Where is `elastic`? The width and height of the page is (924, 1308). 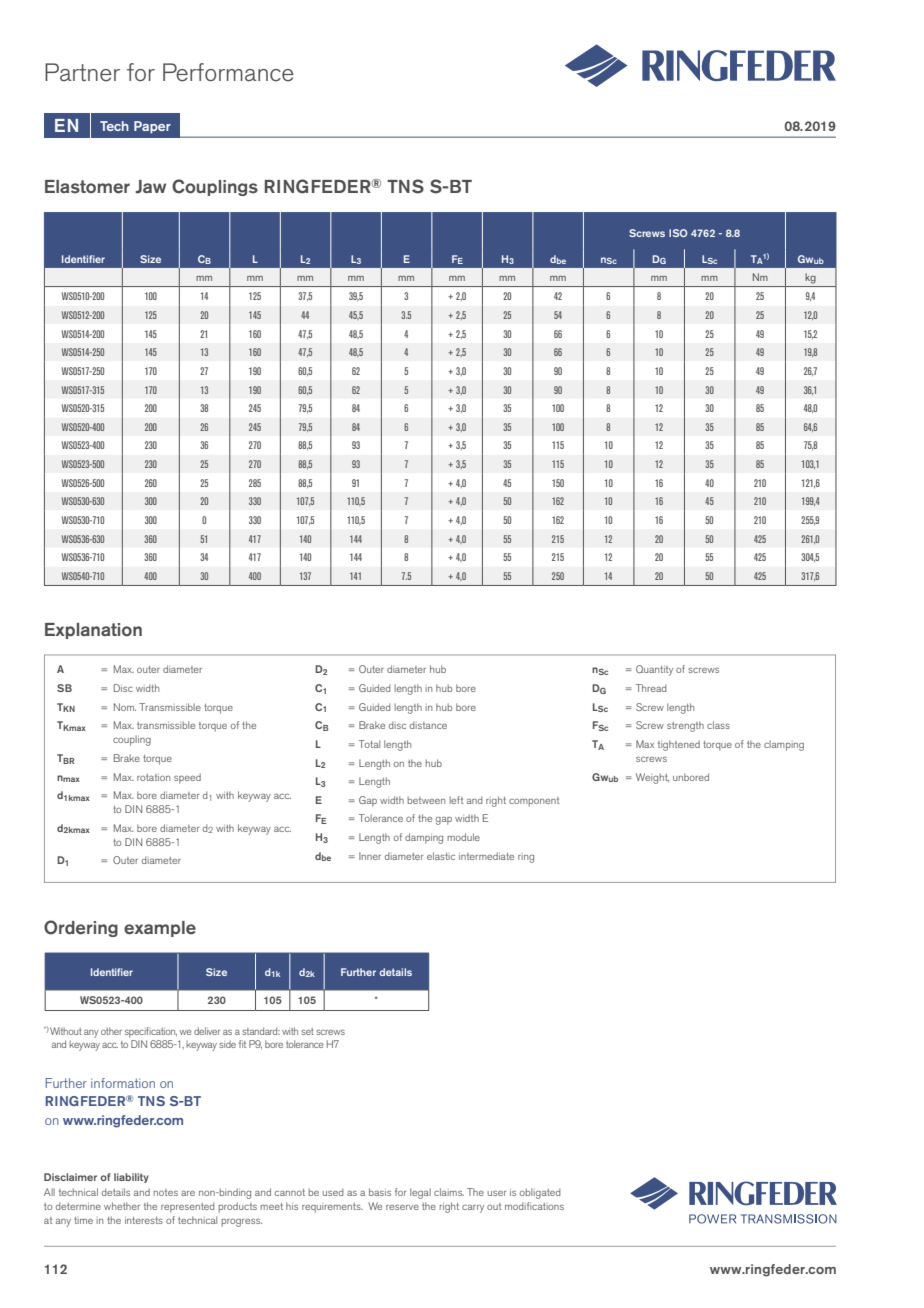 elastic is located at coordinates (441, 856).
